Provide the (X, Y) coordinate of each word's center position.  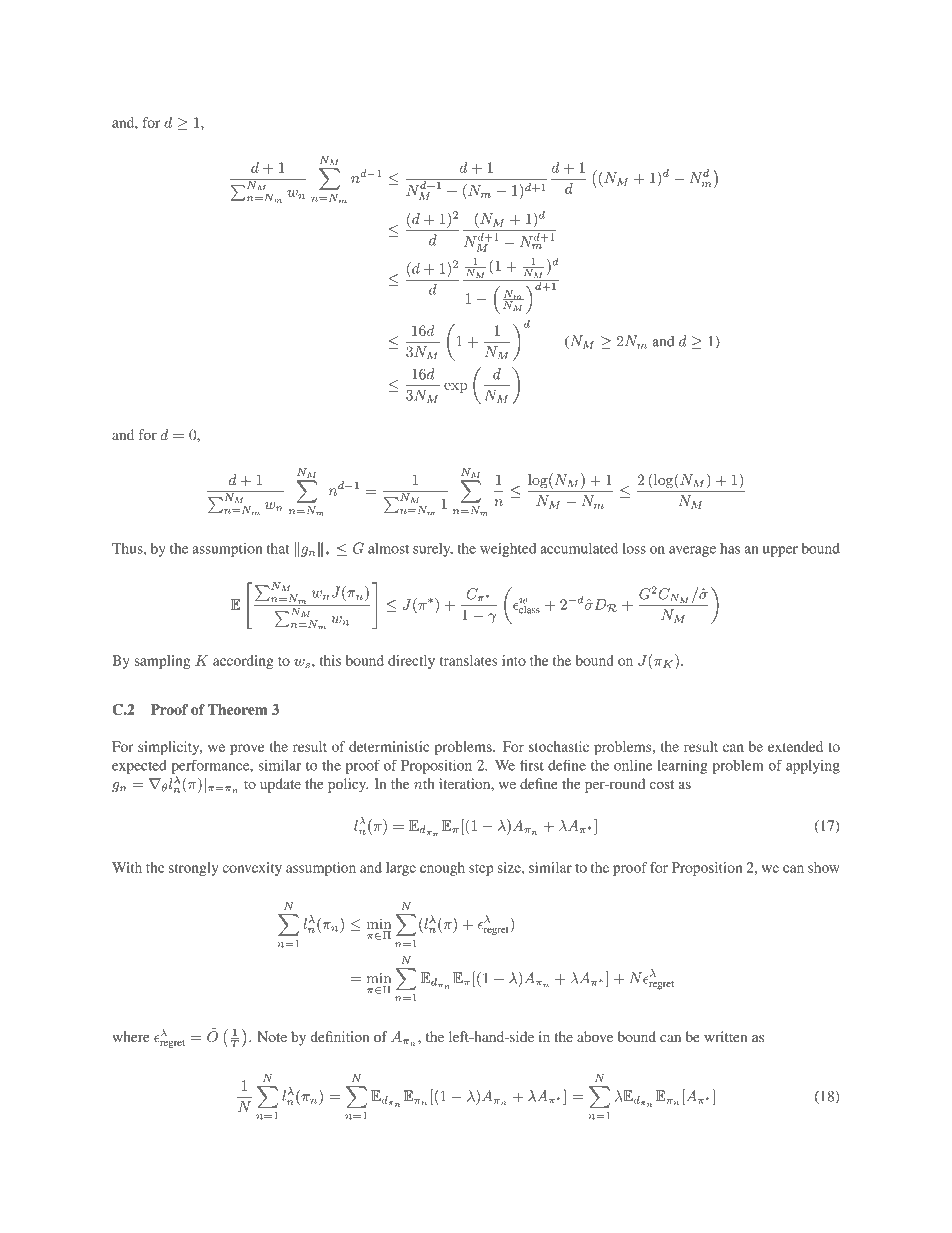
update (280, 785)
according (243, 662)
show (824, 867)
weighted (508, 550)
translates (468, 660)
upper (780, 551)
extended (795, 746)
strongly (193, 869)
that (278, 548)
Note (272, 1036)
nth (424, 783)
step (481, 870)
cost (661, 784)
